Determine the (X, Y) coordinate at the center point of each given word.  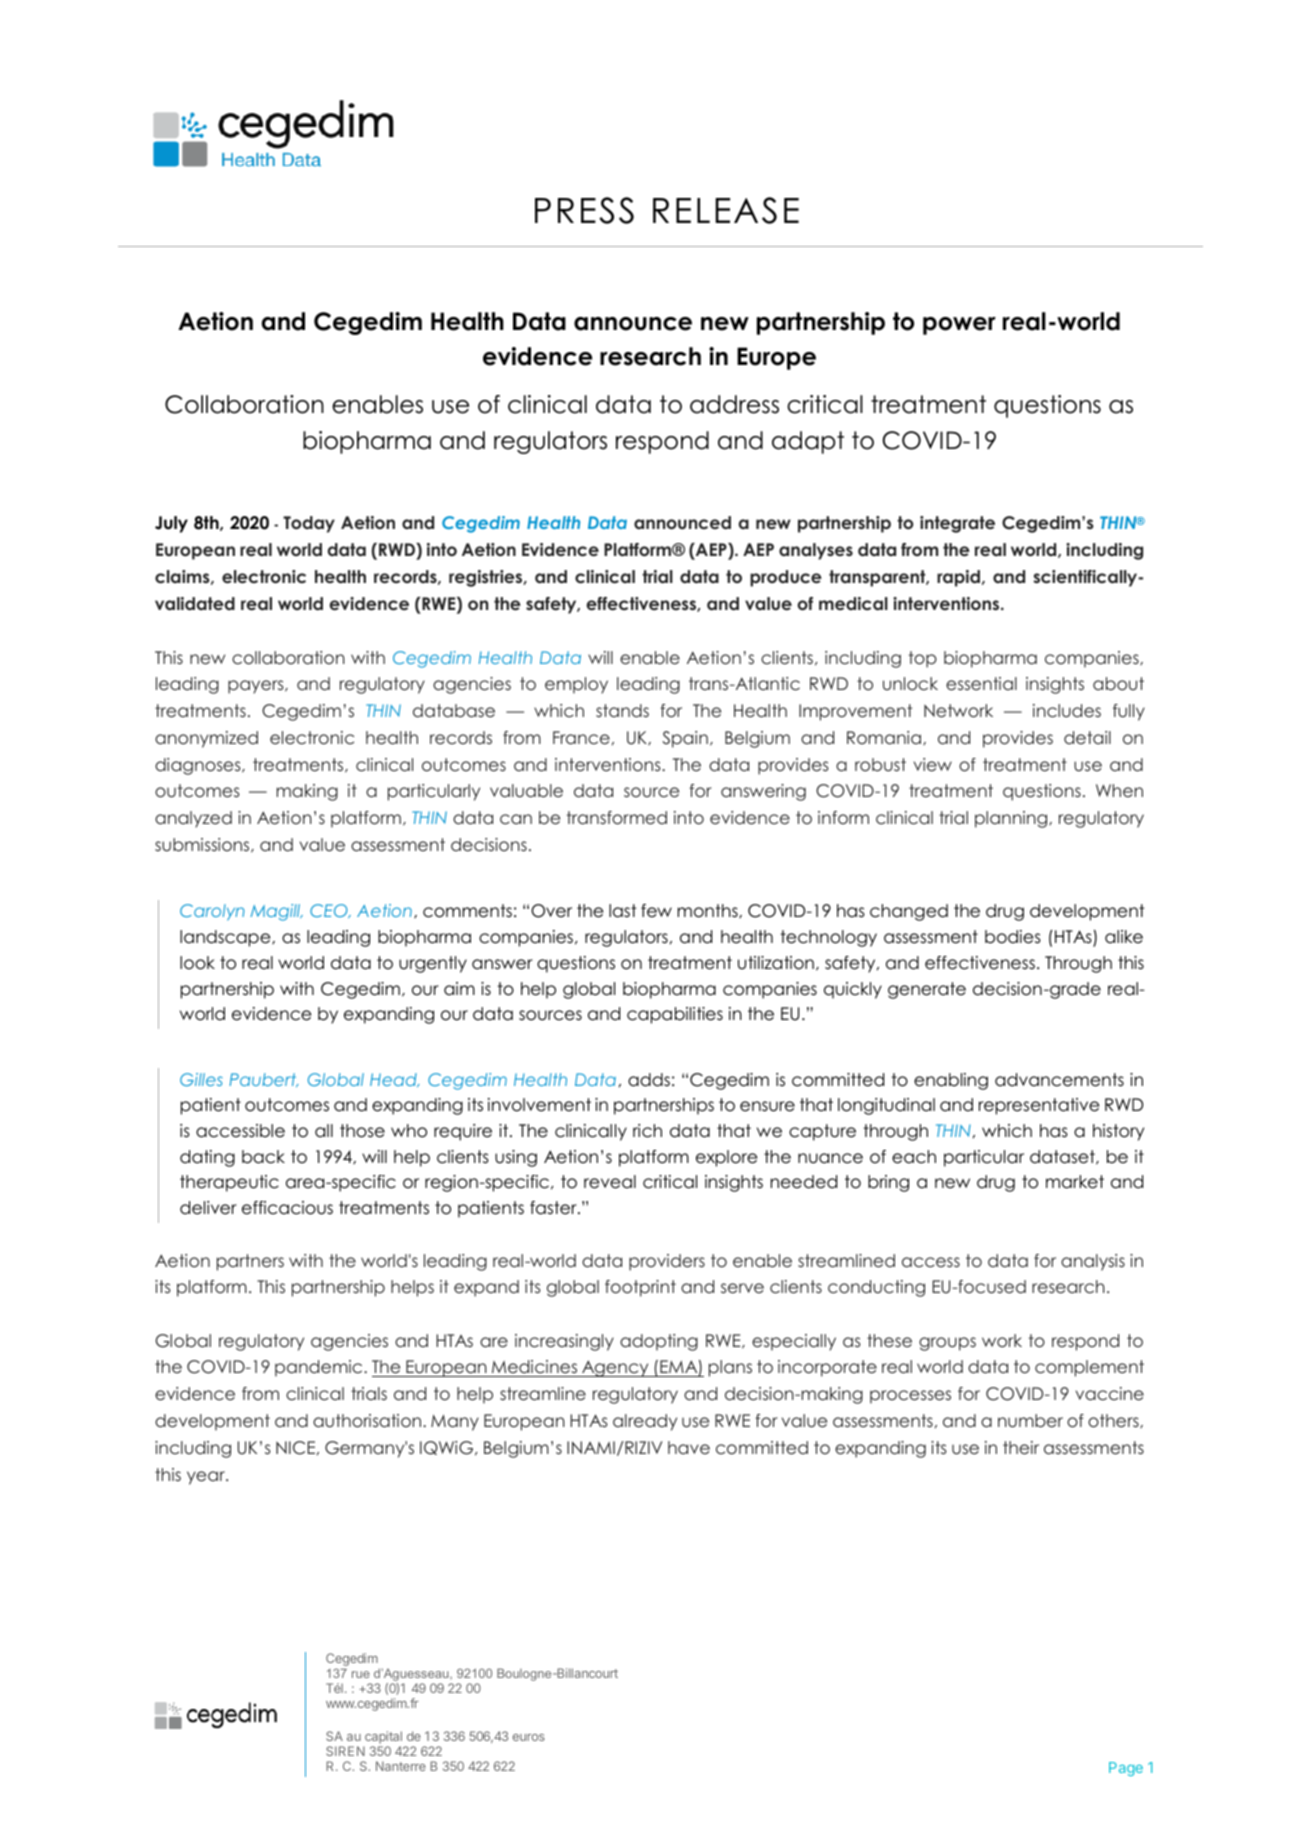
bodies (1013, 937)
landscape (226, 938)
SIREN (345, 1751)
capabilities (675, 1015)
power (959, 326)
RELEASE (726, 210)
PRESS (584, 210)
